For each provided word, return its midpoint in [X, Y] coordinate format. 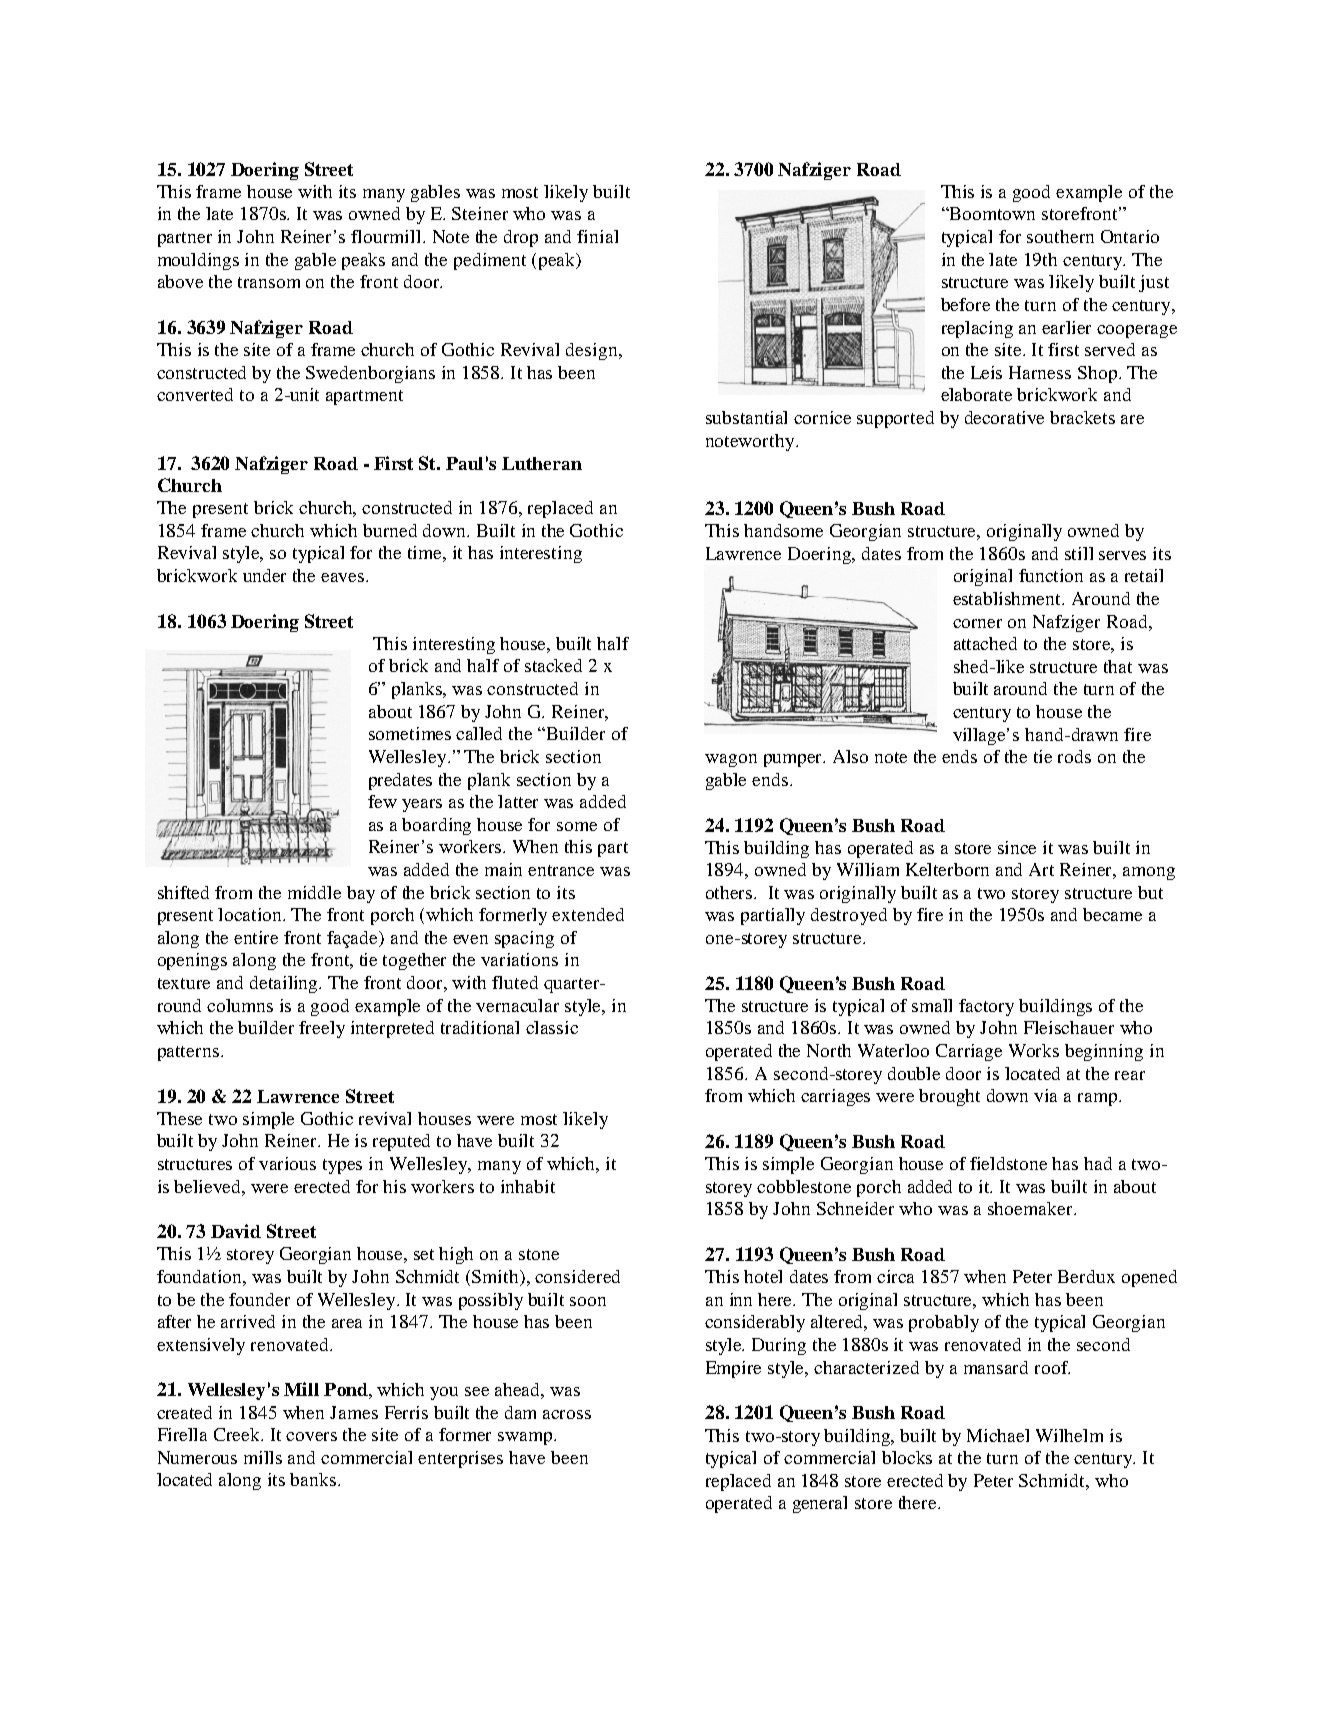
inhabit [528, 1186]
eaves [344, 577]
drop [521, 238]
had [1098, 1163]
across [567, 1414]
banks [314, 1479]
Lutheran [542, 463]
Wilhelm [1069, 1435]
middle [314, 892]
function [1051, 575]
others [730, 892]
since [1017, 847]
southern [1060, 236]
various [287, 1163]
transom [269, 282]
